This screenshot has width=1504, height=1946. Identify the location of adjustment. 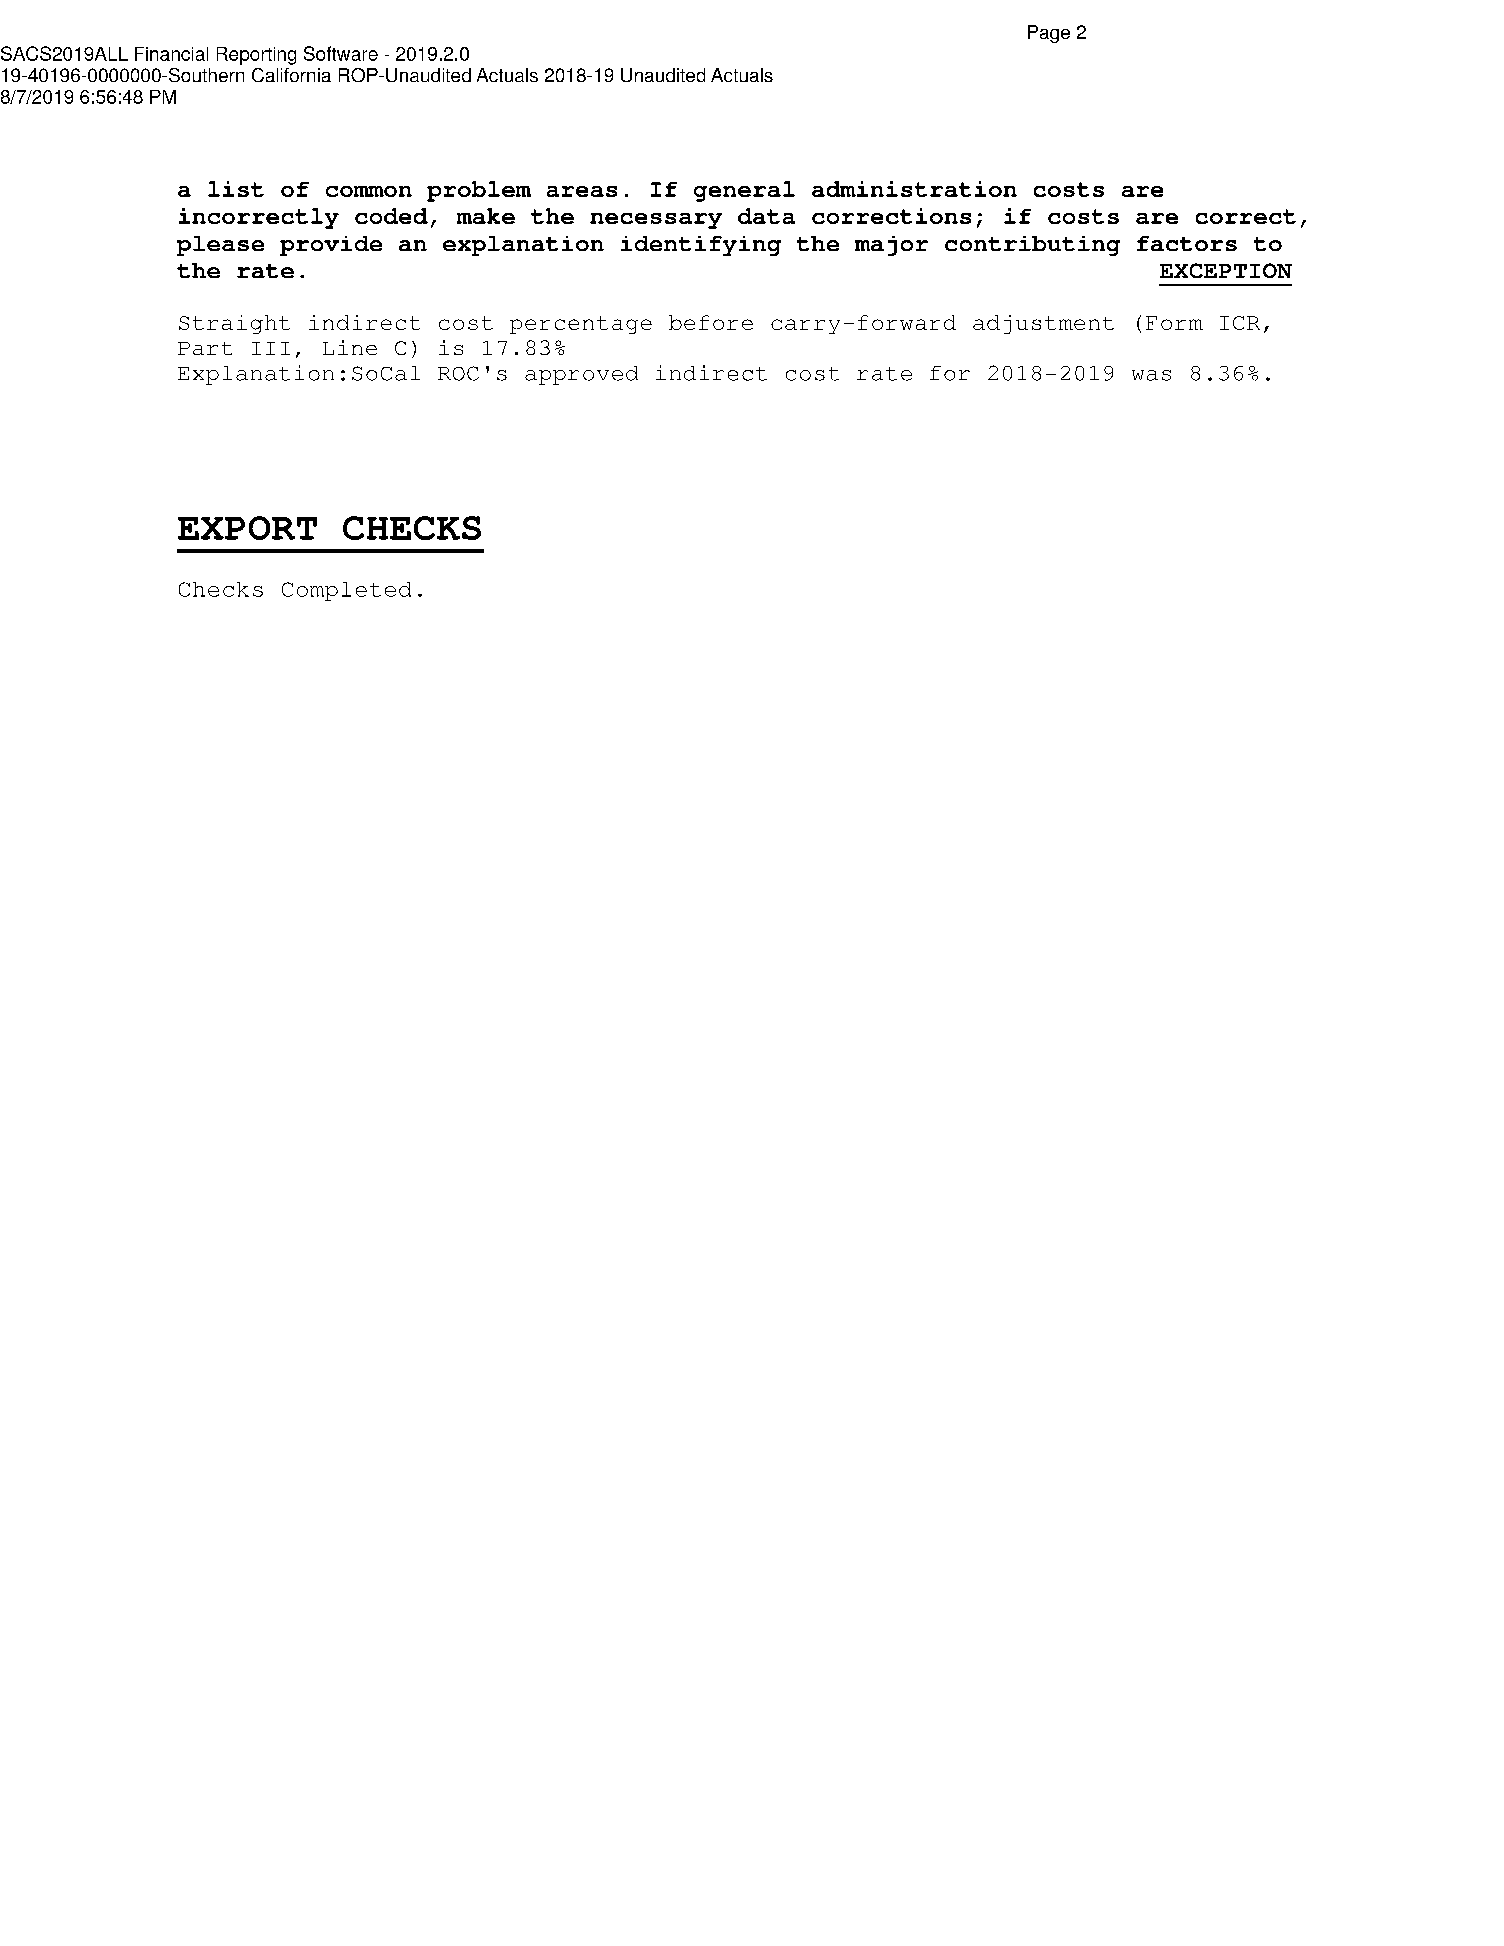
(1043, 324).
